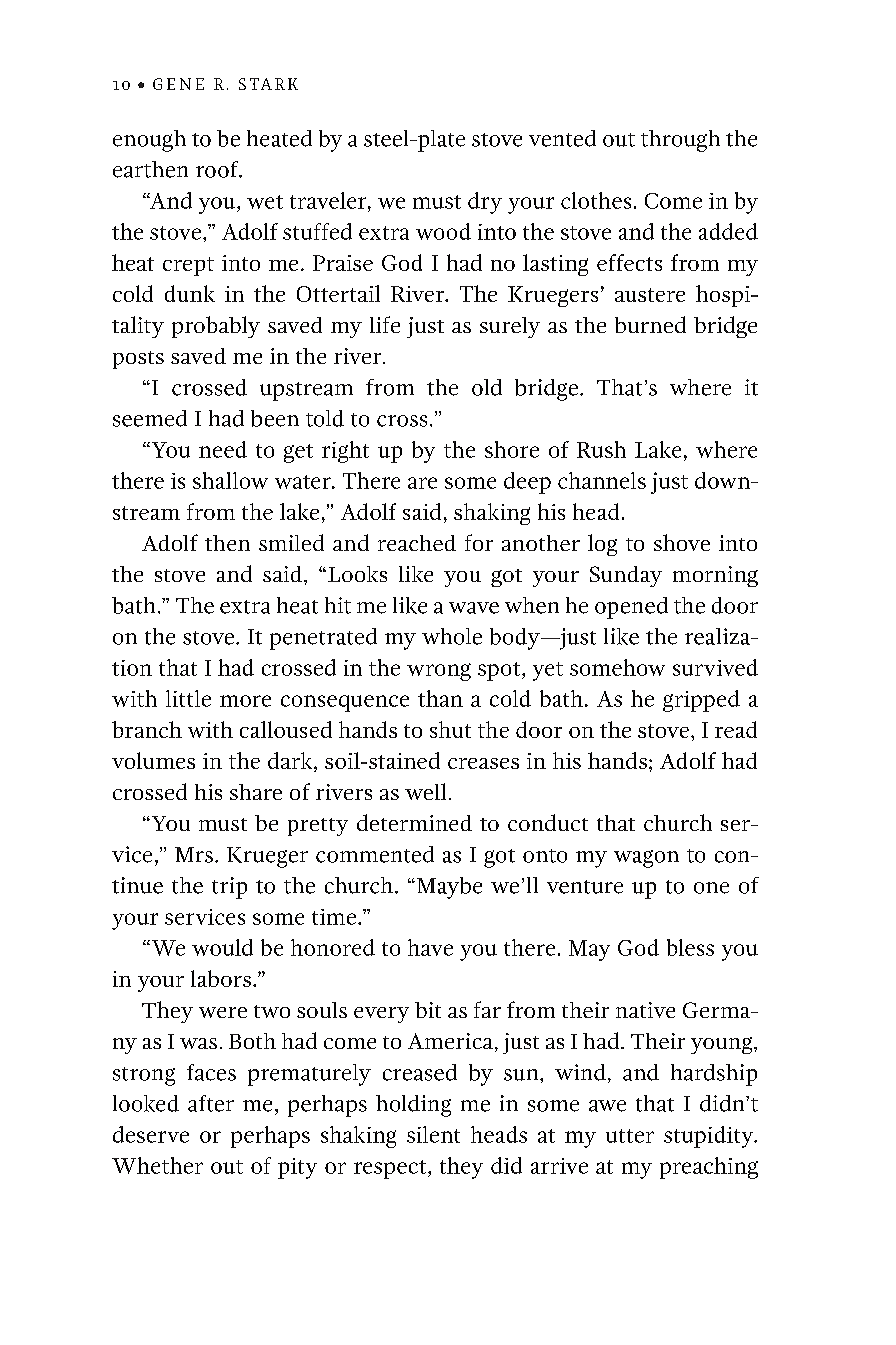  What do you see at coordinates (218, 169) in the screenshot?
I see `roof` at bounding box center [218, 169].
